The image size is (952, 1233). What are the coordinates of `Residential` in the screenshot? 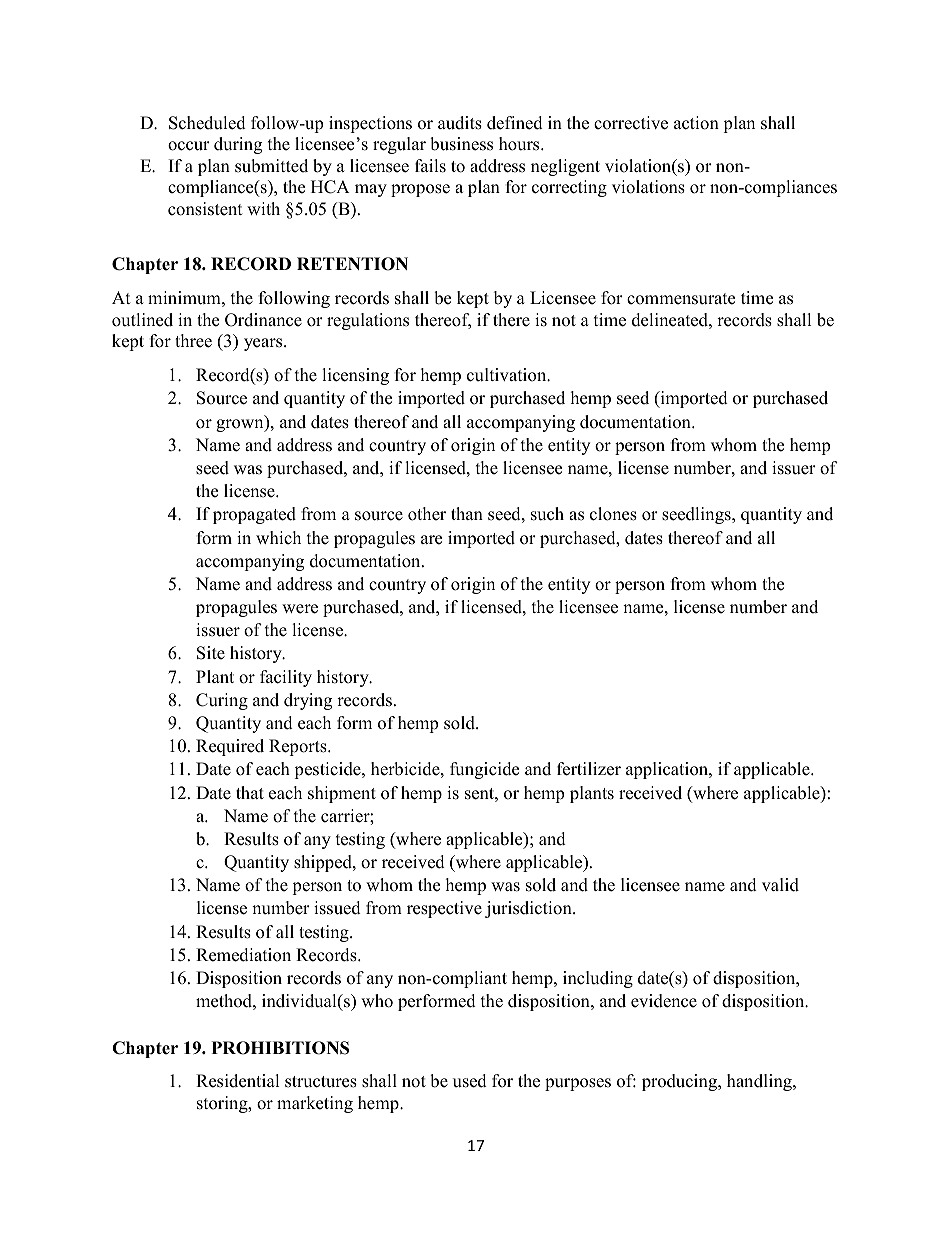 It's located at (238, 1081).
